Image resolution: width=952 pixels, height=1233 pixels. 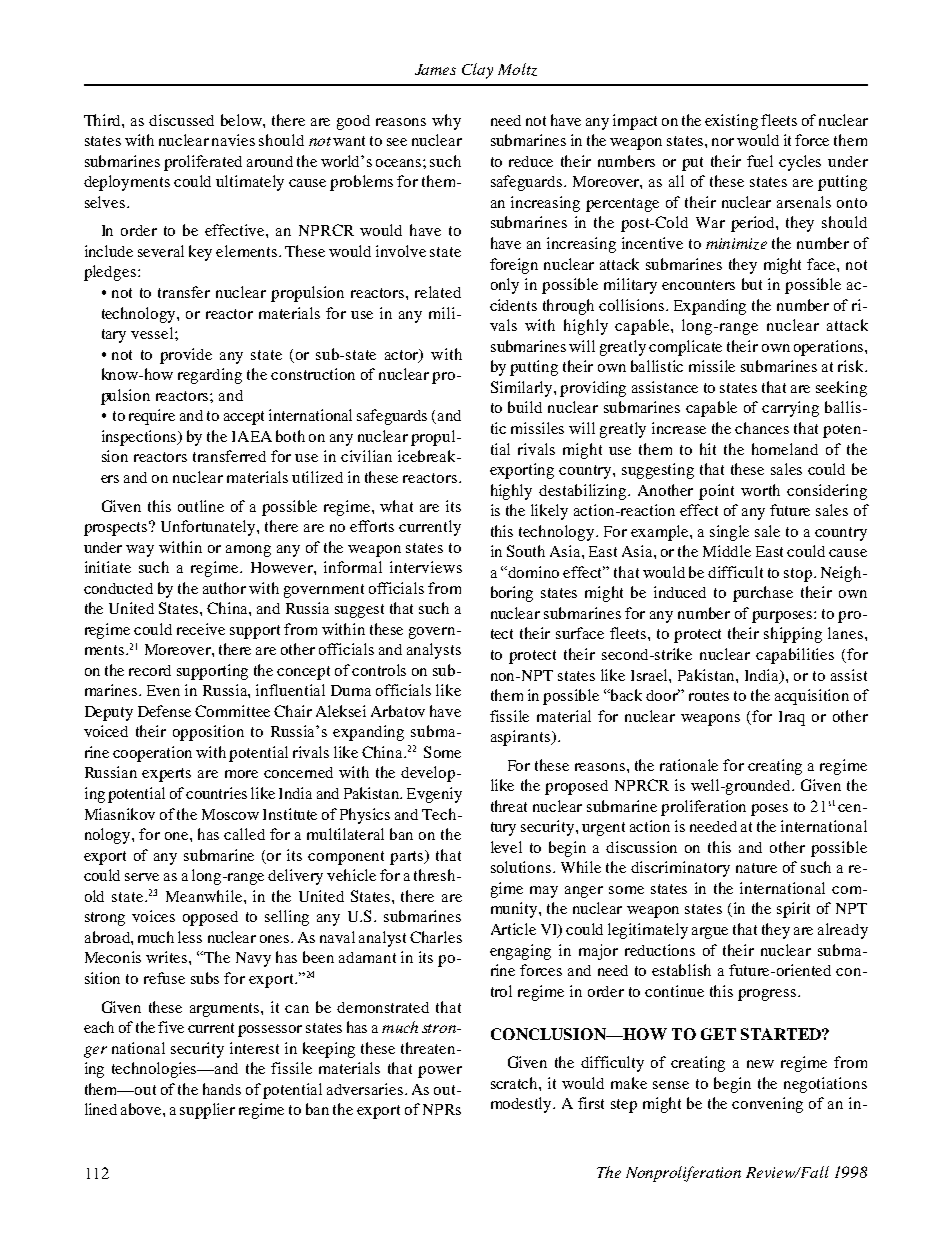 What do you see at coordinates (426, 567) in the page?
I see `interviews` at bounding box center [426, 567].
